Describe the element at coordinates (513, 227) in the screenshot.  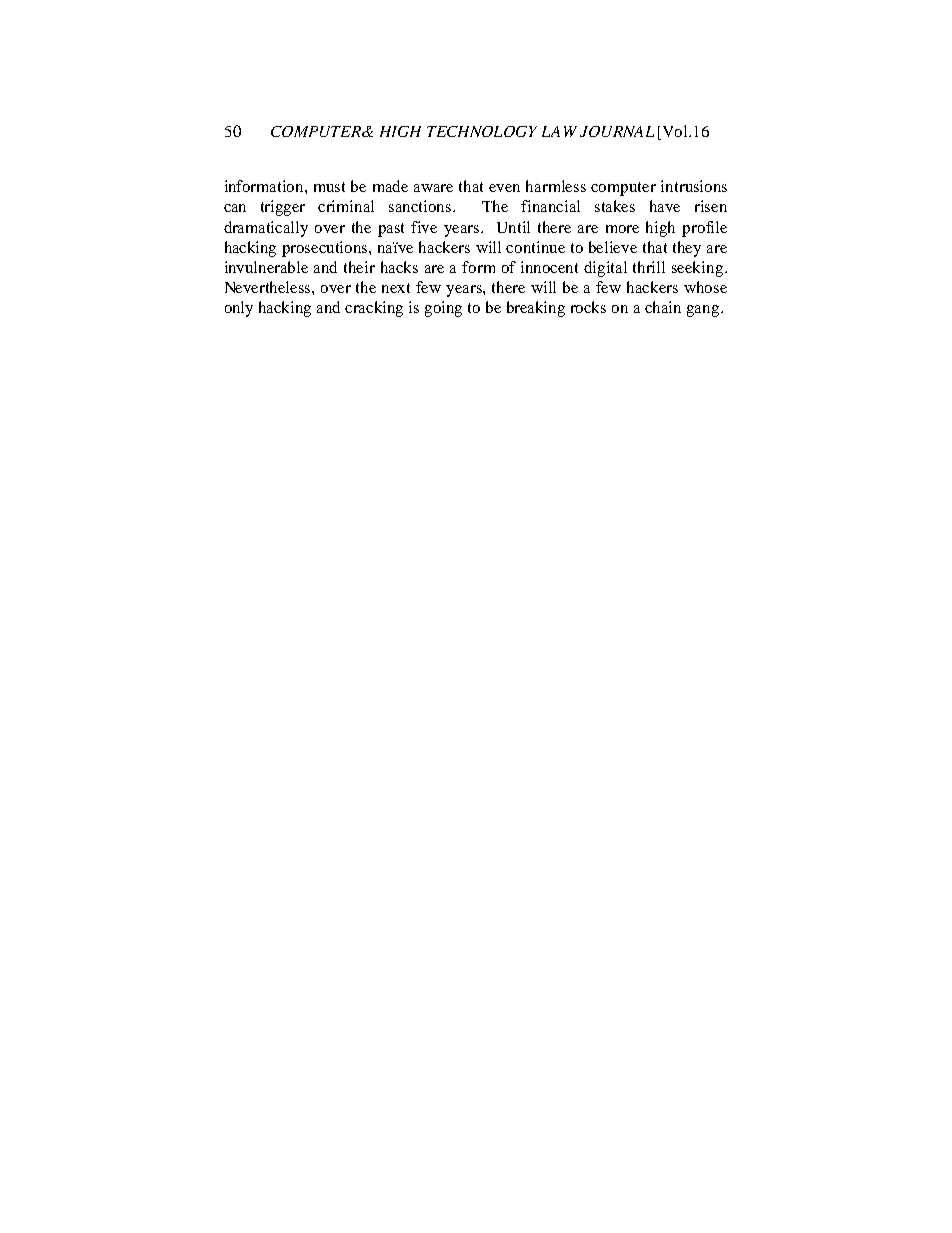
I see `Until` at that location.
